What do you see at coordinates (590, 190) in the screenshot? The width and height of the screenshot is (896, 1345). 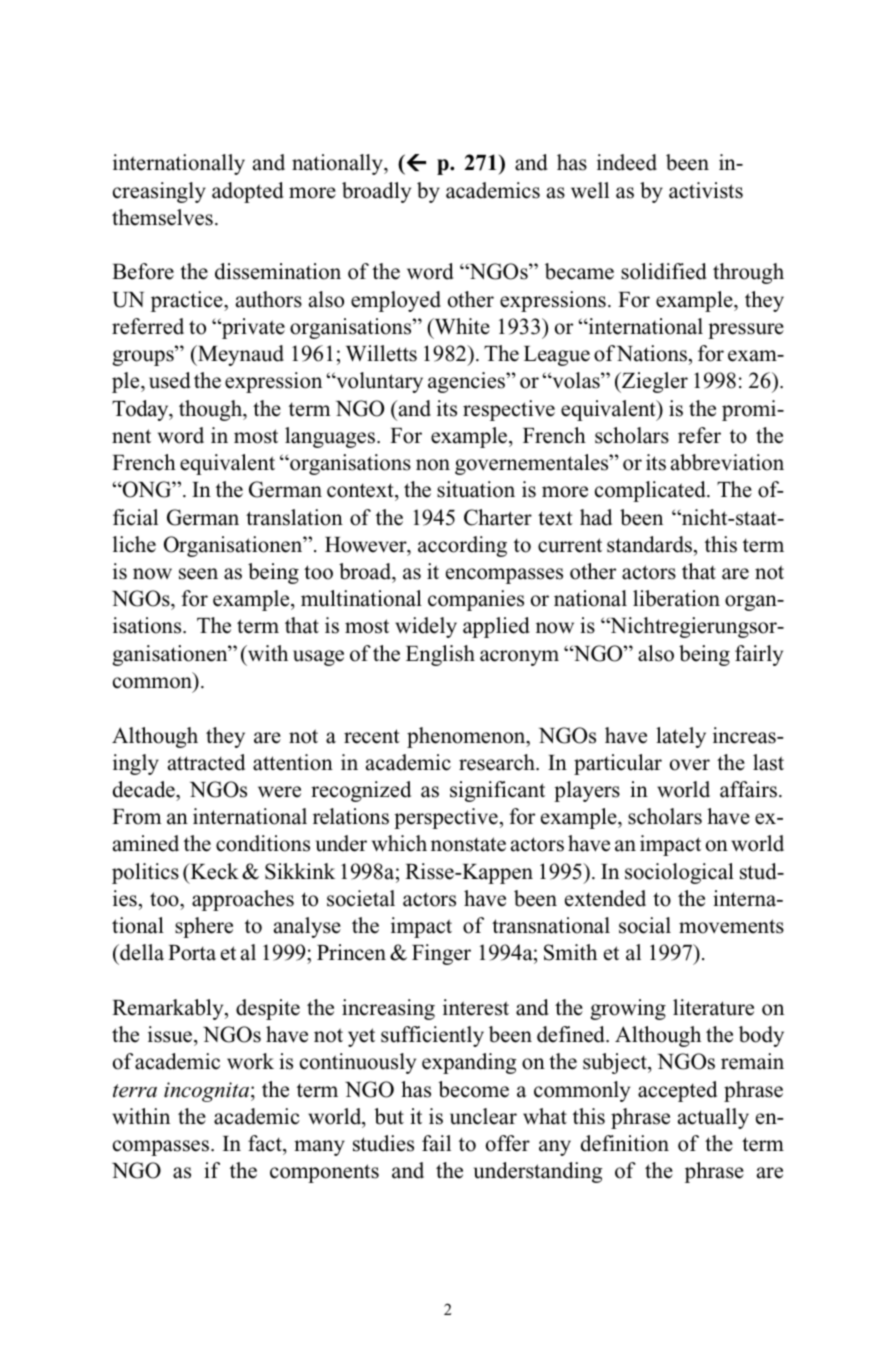 I see `well` at bounding box center [590, 190].
